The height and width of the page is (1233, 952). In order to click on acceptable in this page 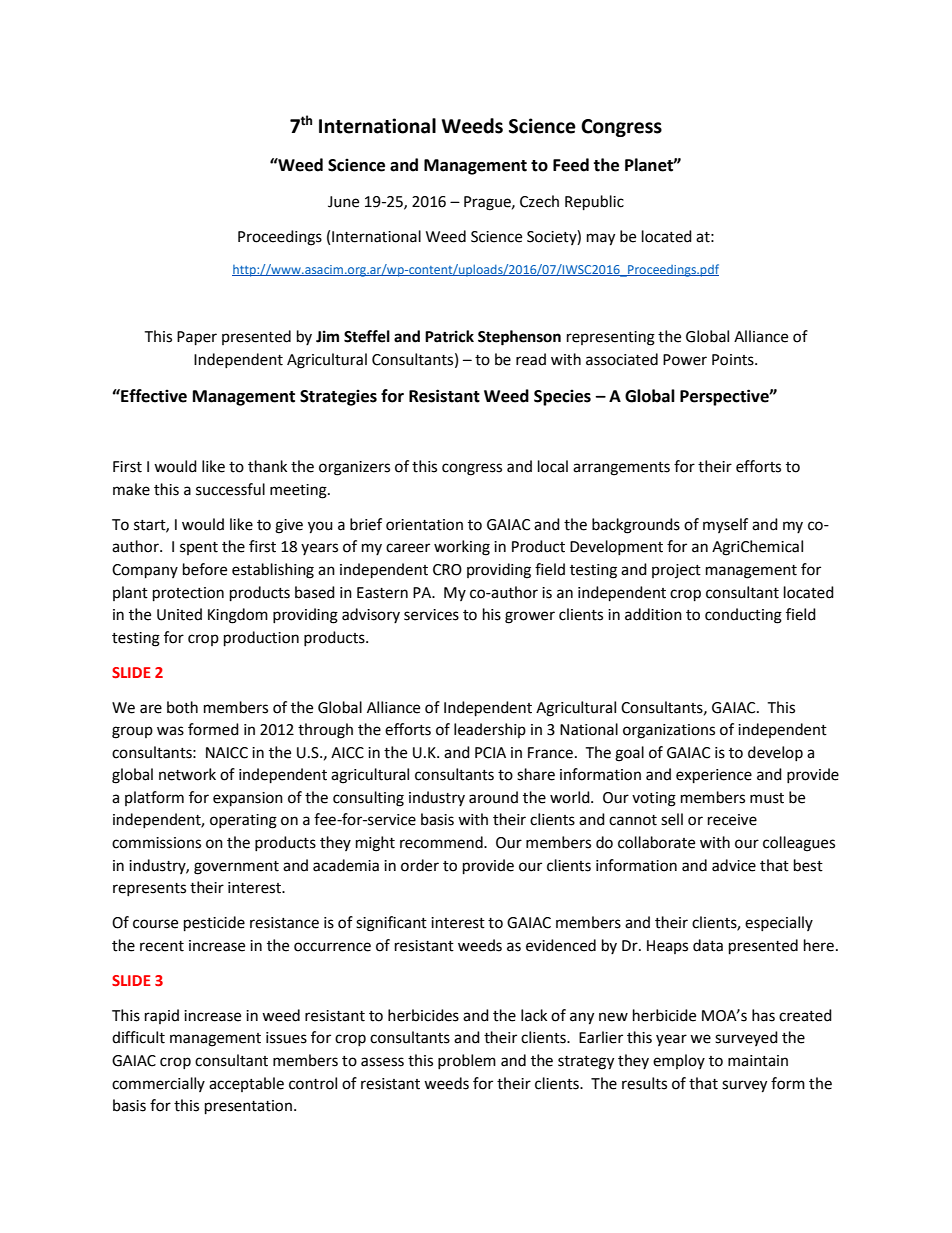, I will do `click(246, 1084)`.
